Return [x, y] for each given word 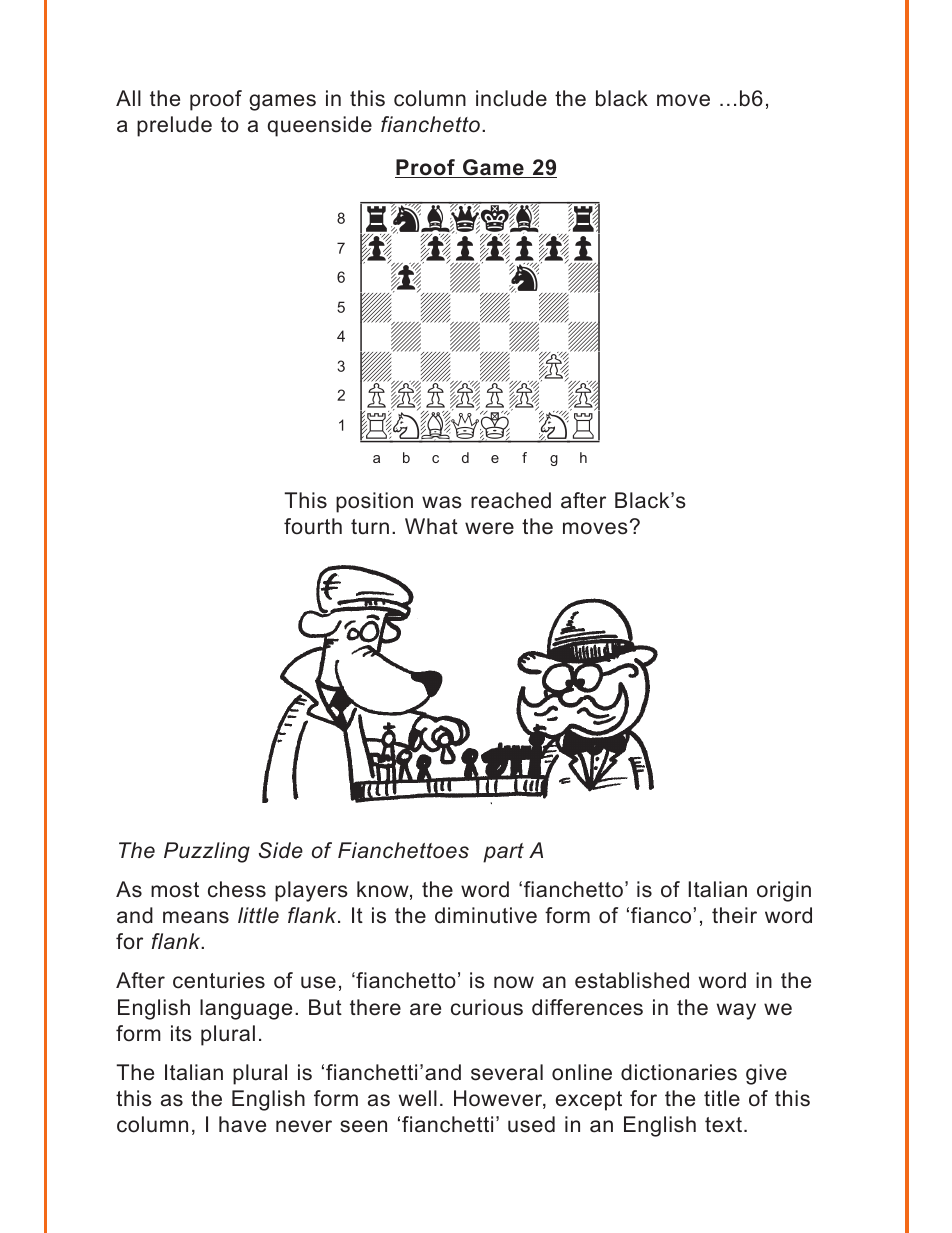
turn [370, 527]
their [734, 915]
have [242, 1124]
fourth [313, 526]
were [489, 528]
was [442, 502]
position [374, 502]
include [511, 98]
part [503, 853]
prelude [174, 126]
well [418, 1098]
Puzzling [207, 852]
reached [511, 500]
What [431, 526]
